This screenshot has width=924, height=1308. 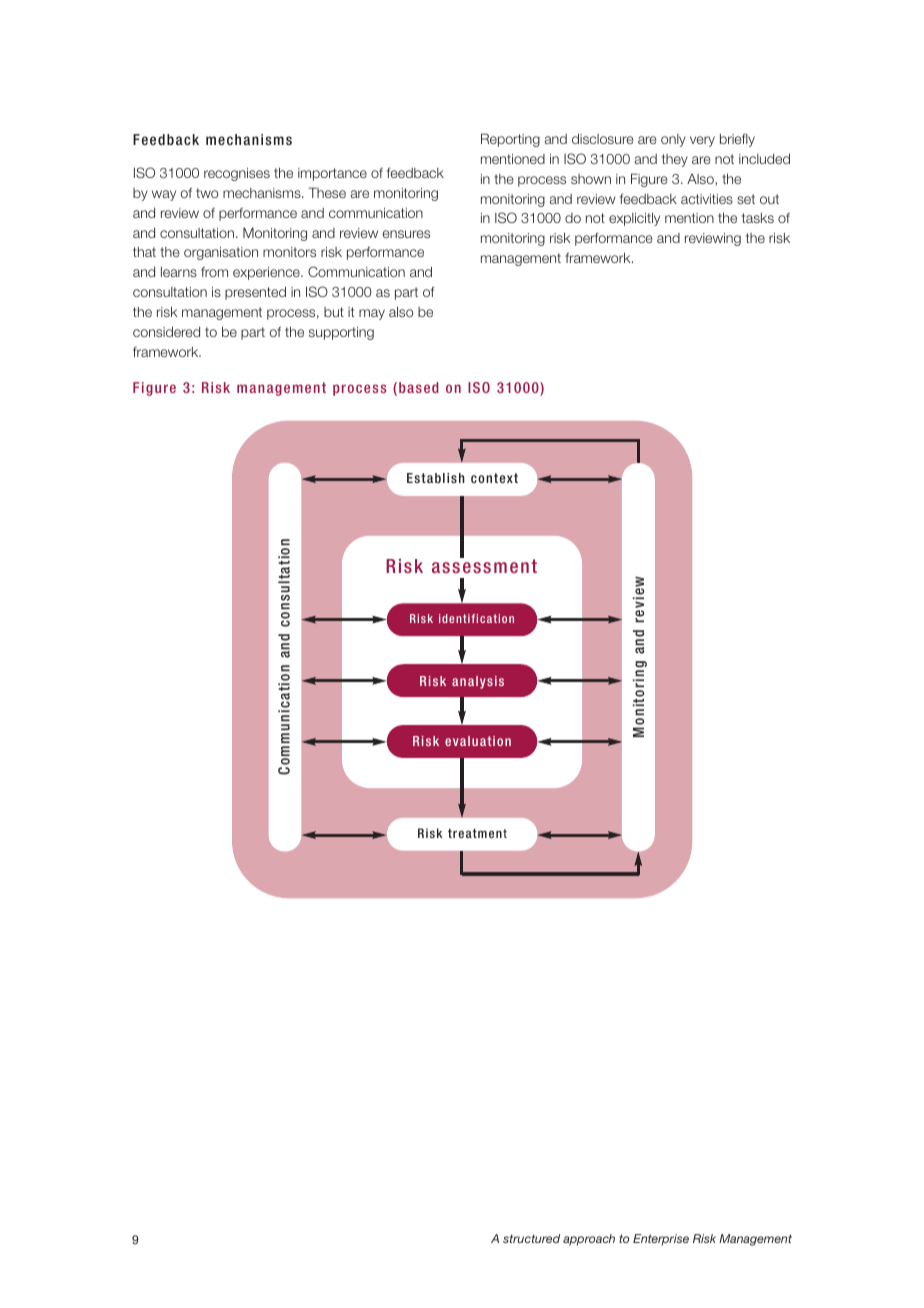 I want to click on treatment, so click(x=477, y=833).
